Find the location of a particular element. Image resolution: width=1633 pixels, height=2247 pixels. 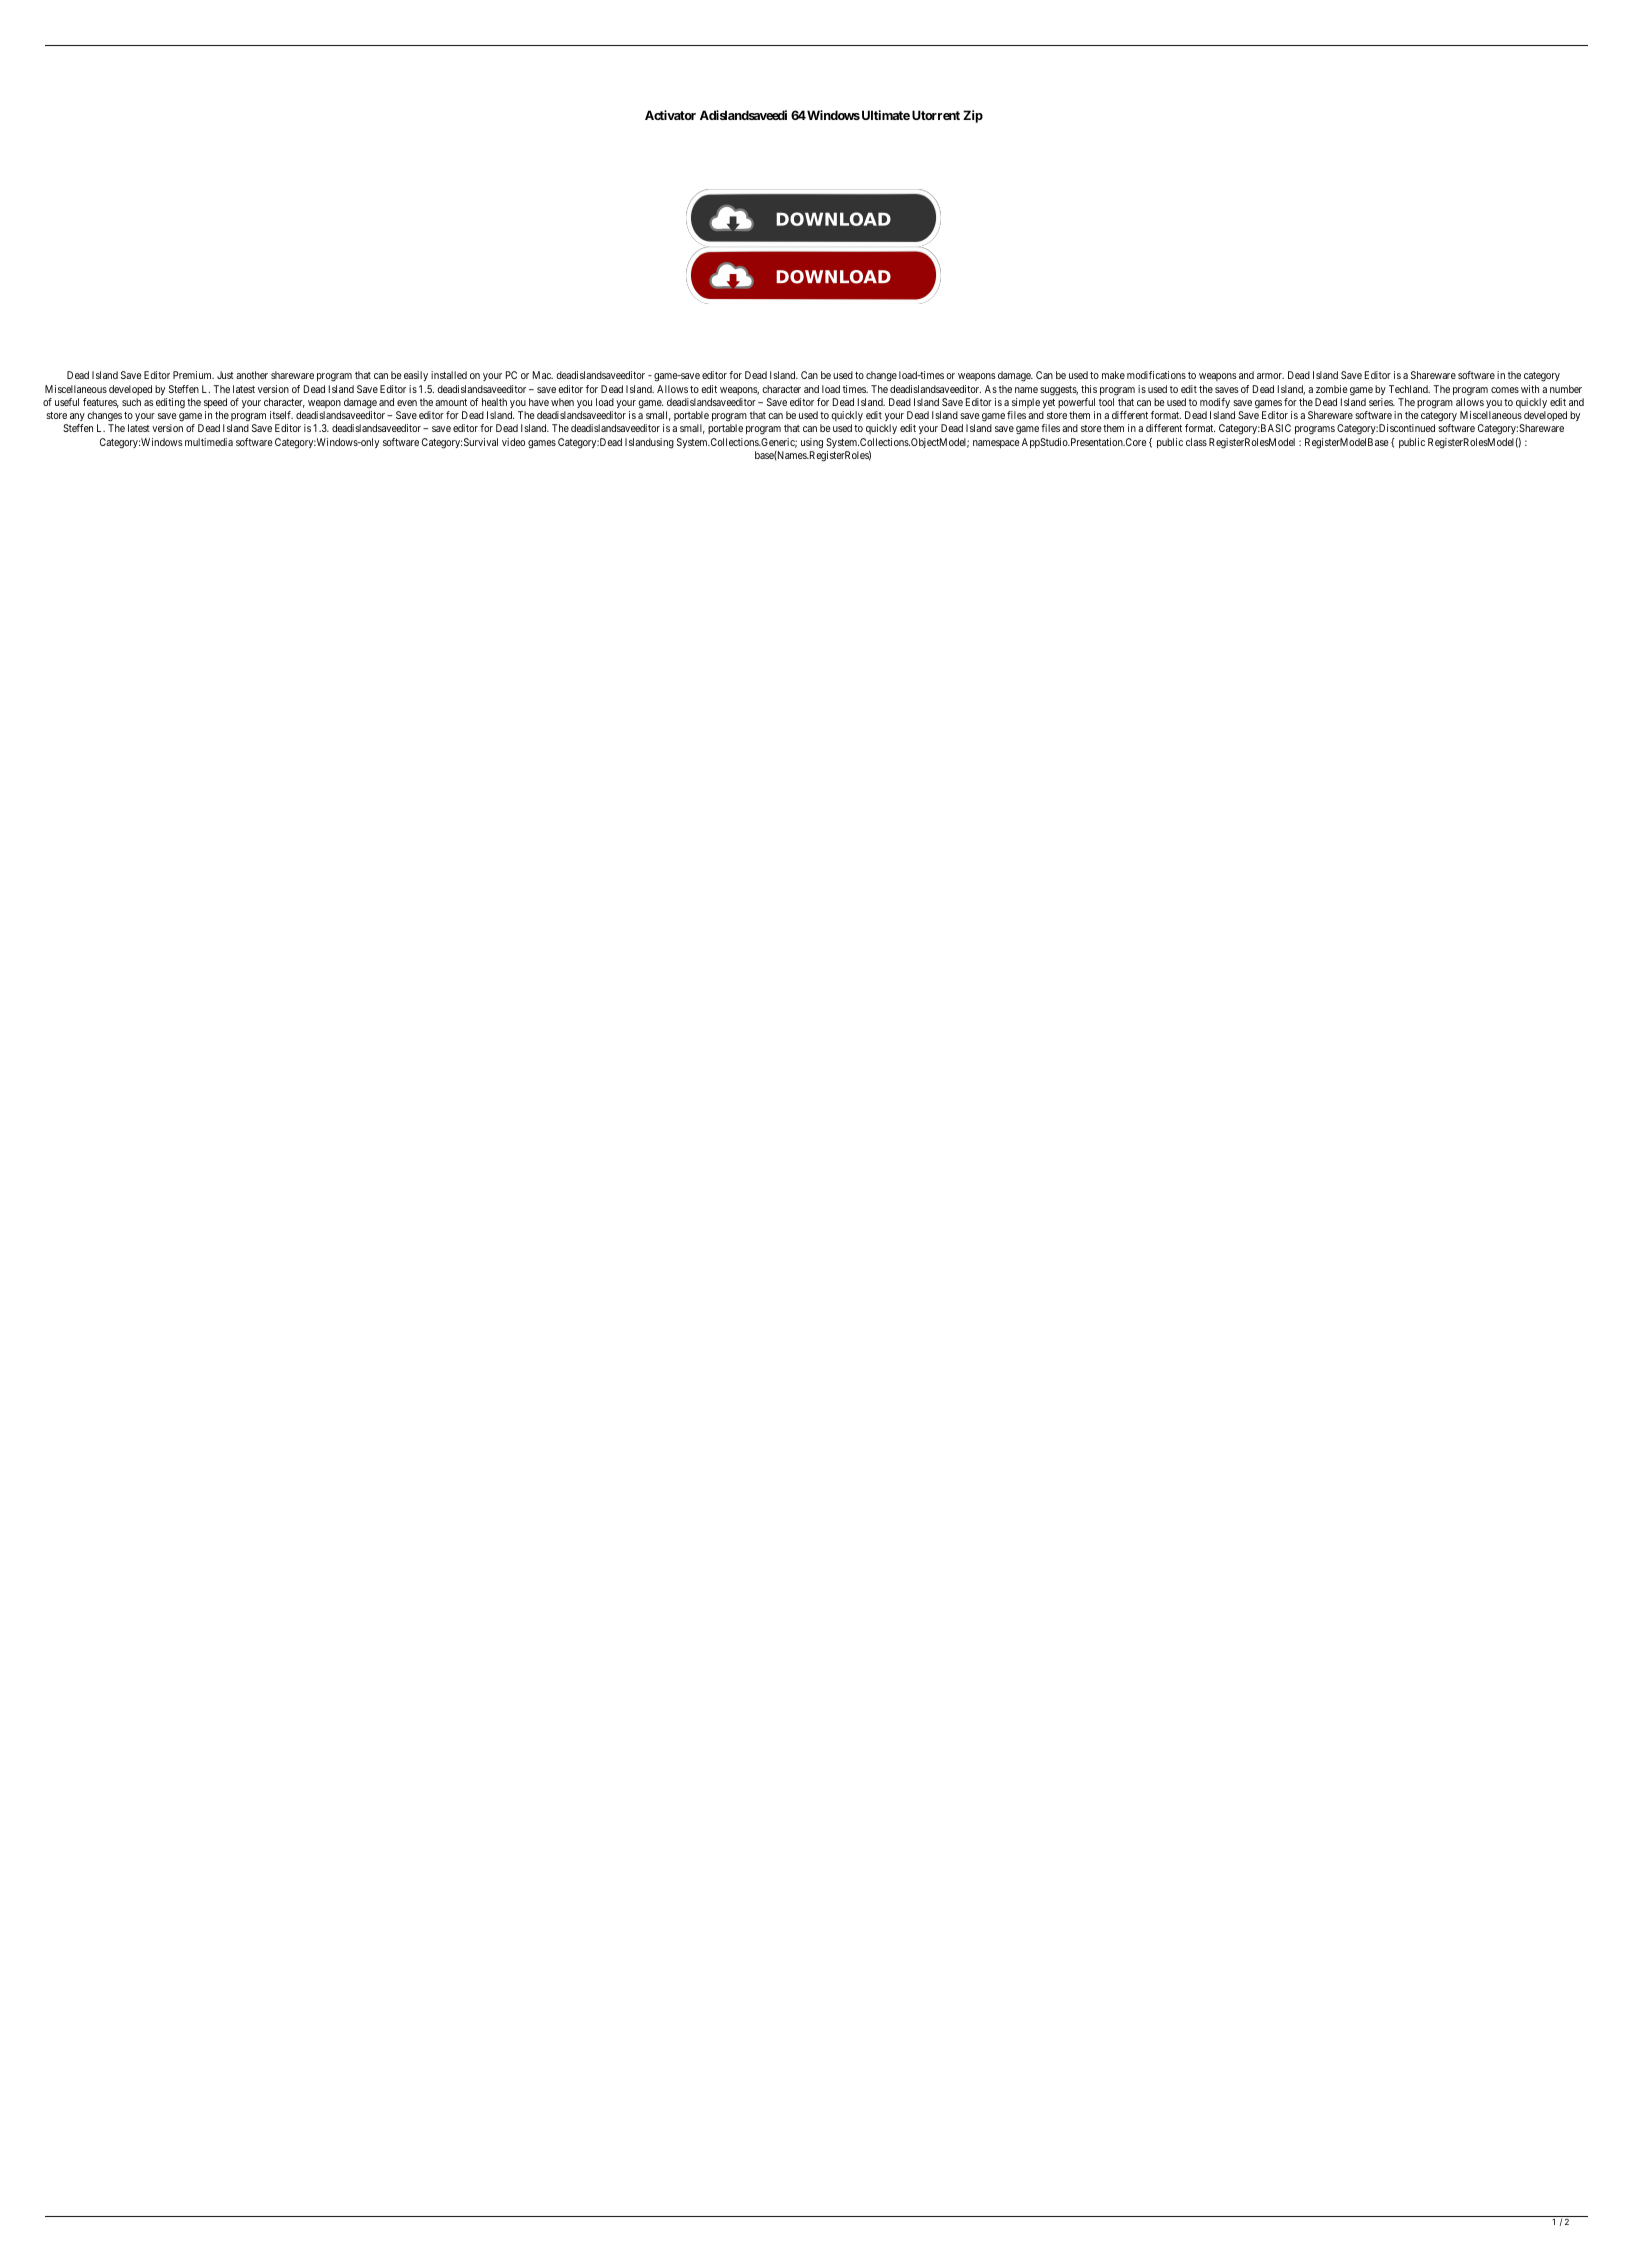

make is located at coordinates (1113, 375).
